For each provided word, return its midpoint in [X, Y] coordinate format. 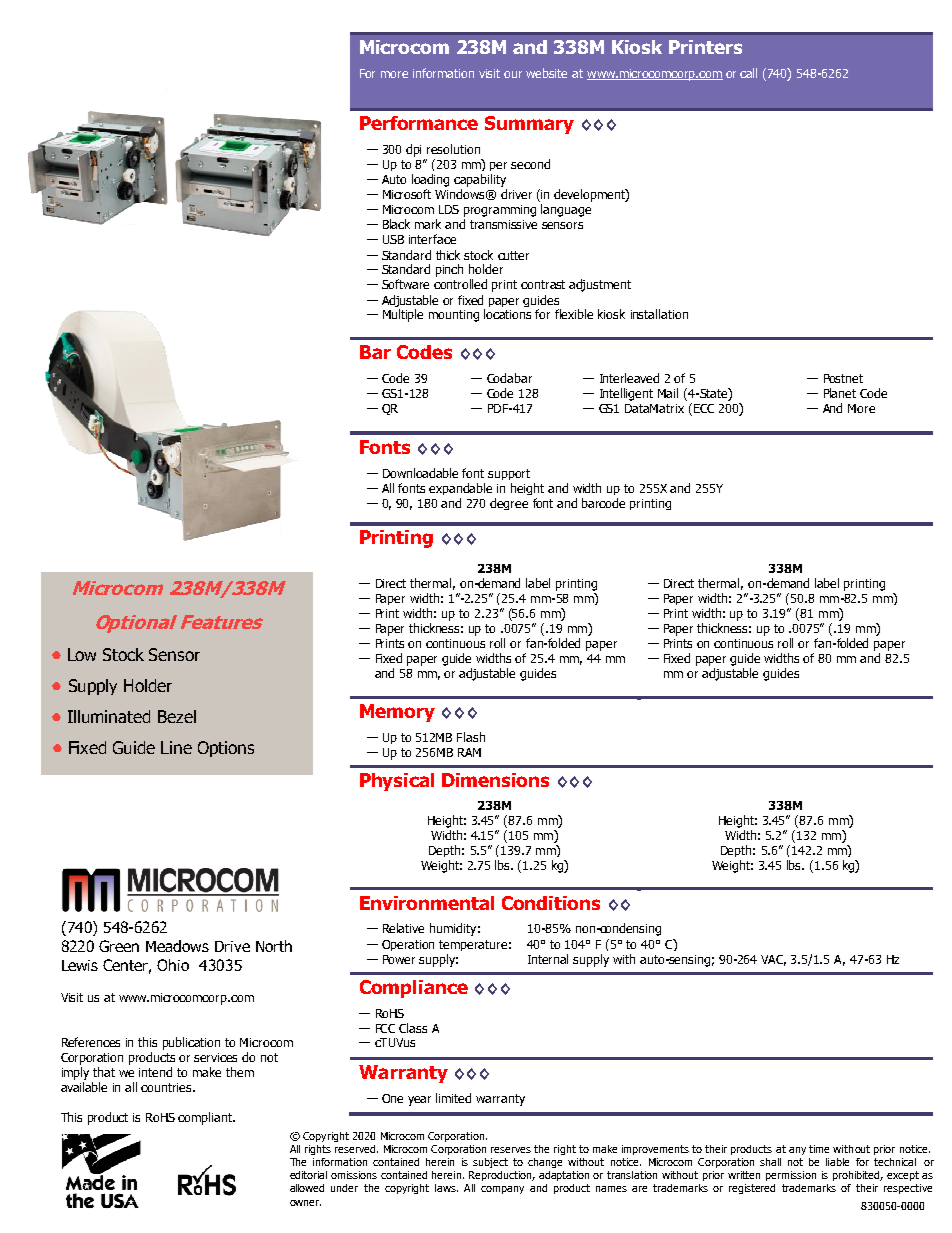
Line [176, 747]
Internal [548, 959]
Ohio [173, 965]
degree [509, 504]
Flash [471, 737]
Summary [529, 125]
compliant [206, 1118]
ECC [702, 409]
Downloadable [420, 473]
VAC [773, 960]
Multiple [403, 315]
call [748, 73]
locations [507, 314]
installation [659, 314]
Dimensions [495, 780]
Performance [419, 123]
